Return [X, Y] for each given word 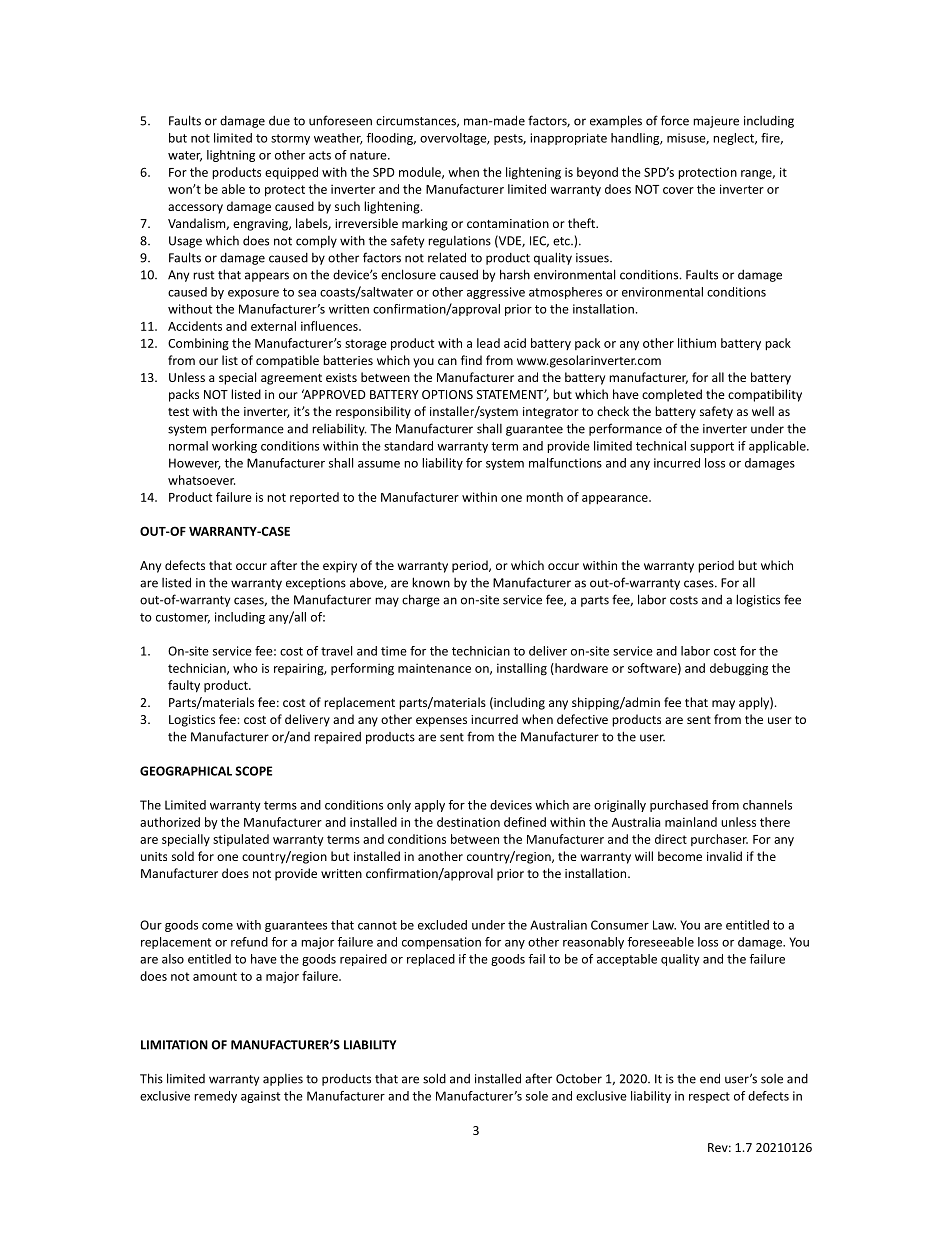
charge [421, 600]
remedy [215, 1097]
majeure [716, 122]
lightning [231, 156]
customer [183, 618]
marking [425, 224]
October [579, 1078]
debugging [739, 669]
